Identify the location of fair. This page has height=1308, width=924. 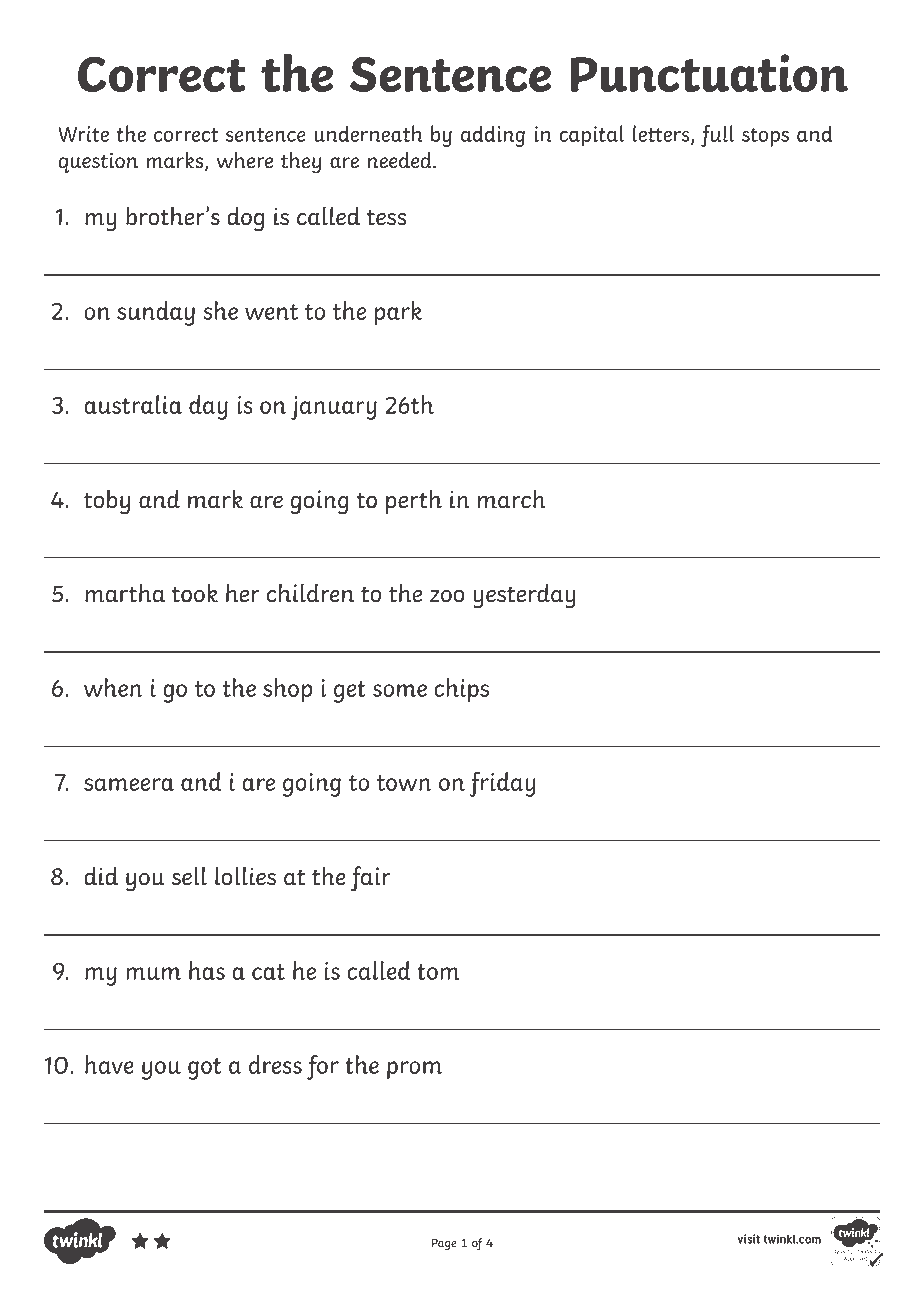
(371, 879).
